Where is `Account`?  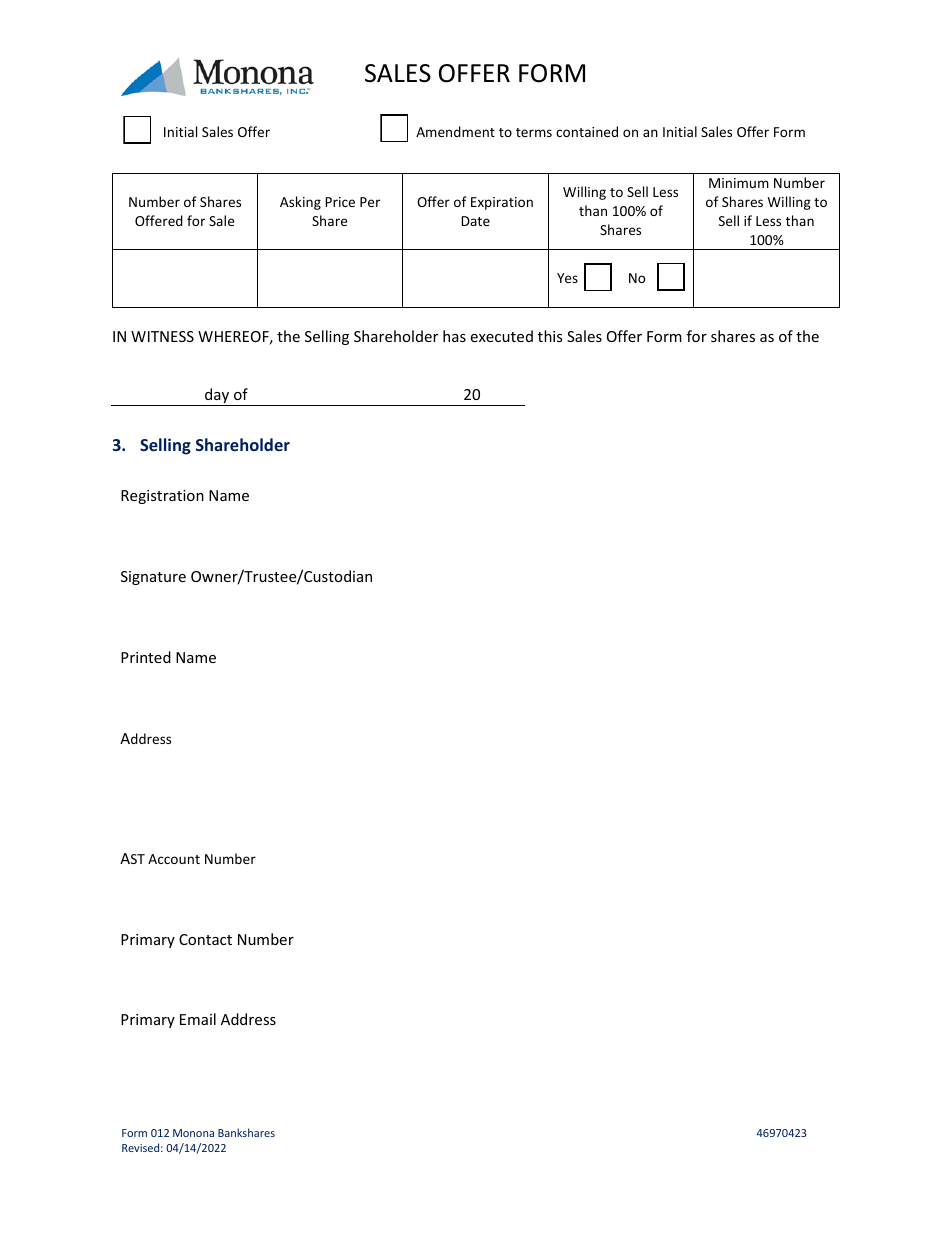
Account is located at coordinates (174, 859).
